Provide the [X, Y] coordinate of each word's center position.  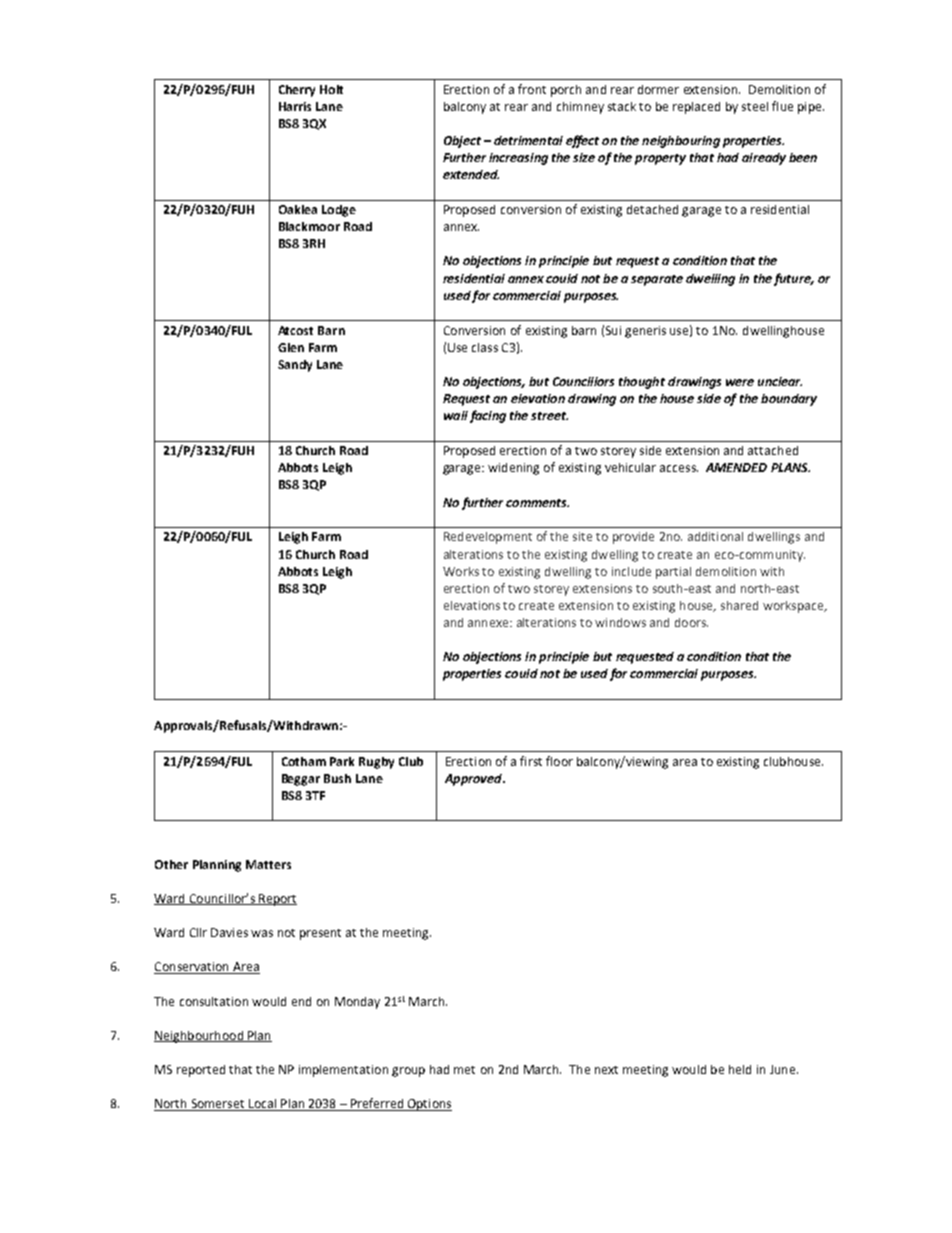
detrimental [528, 140]
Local [263, 1105]
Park [342, 761]
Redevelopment [488, 538]
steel [755, 106]
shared [739, 605]
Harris [295, 106]
